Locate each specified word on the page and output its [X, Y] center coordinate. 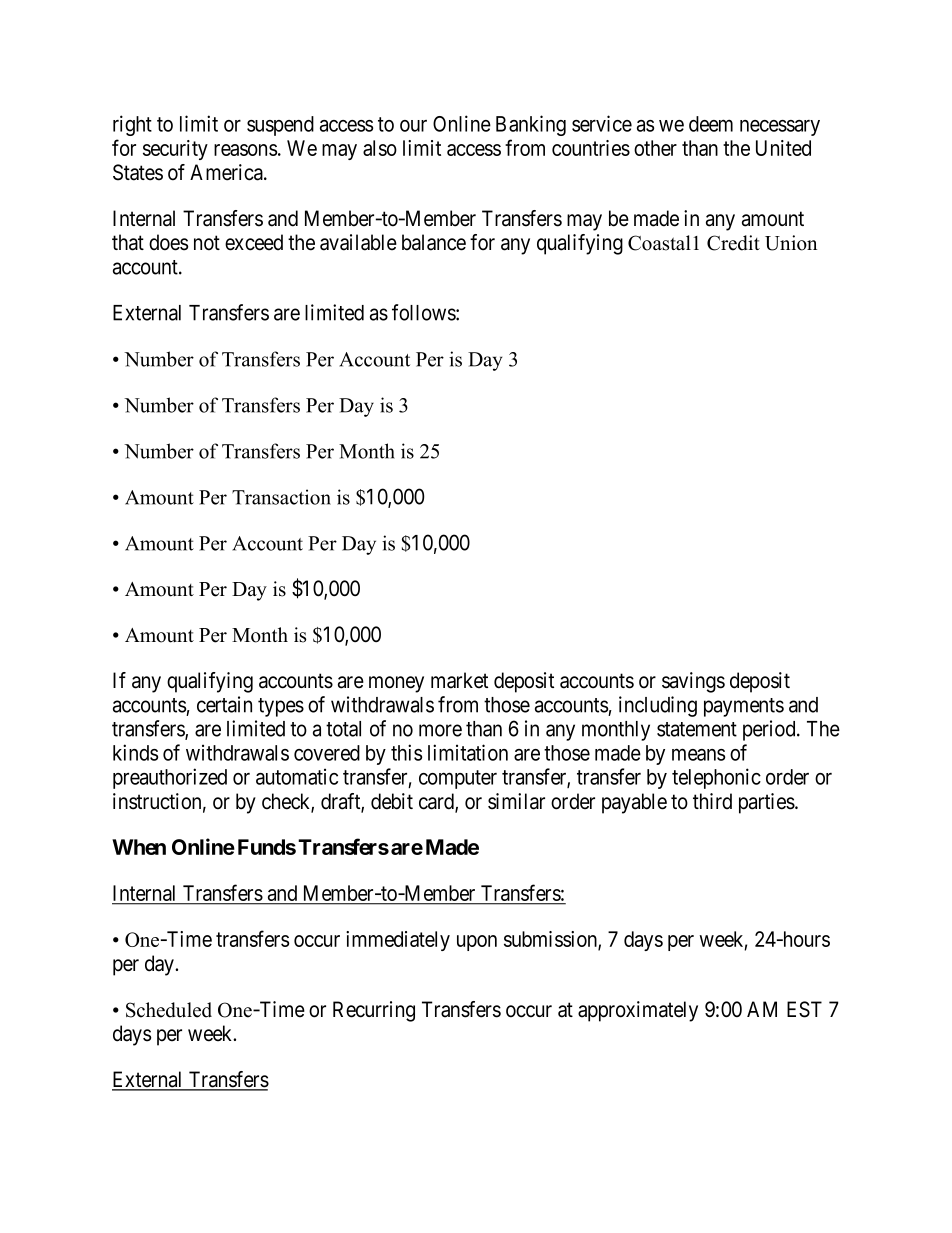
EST [804, 1009]
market [459, 680]
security [175, 150]
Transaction [281, 497]
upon [477, 943]
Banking [531, 125]
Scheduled [169, 1010]
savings [693, 682]
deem [711, 124]
